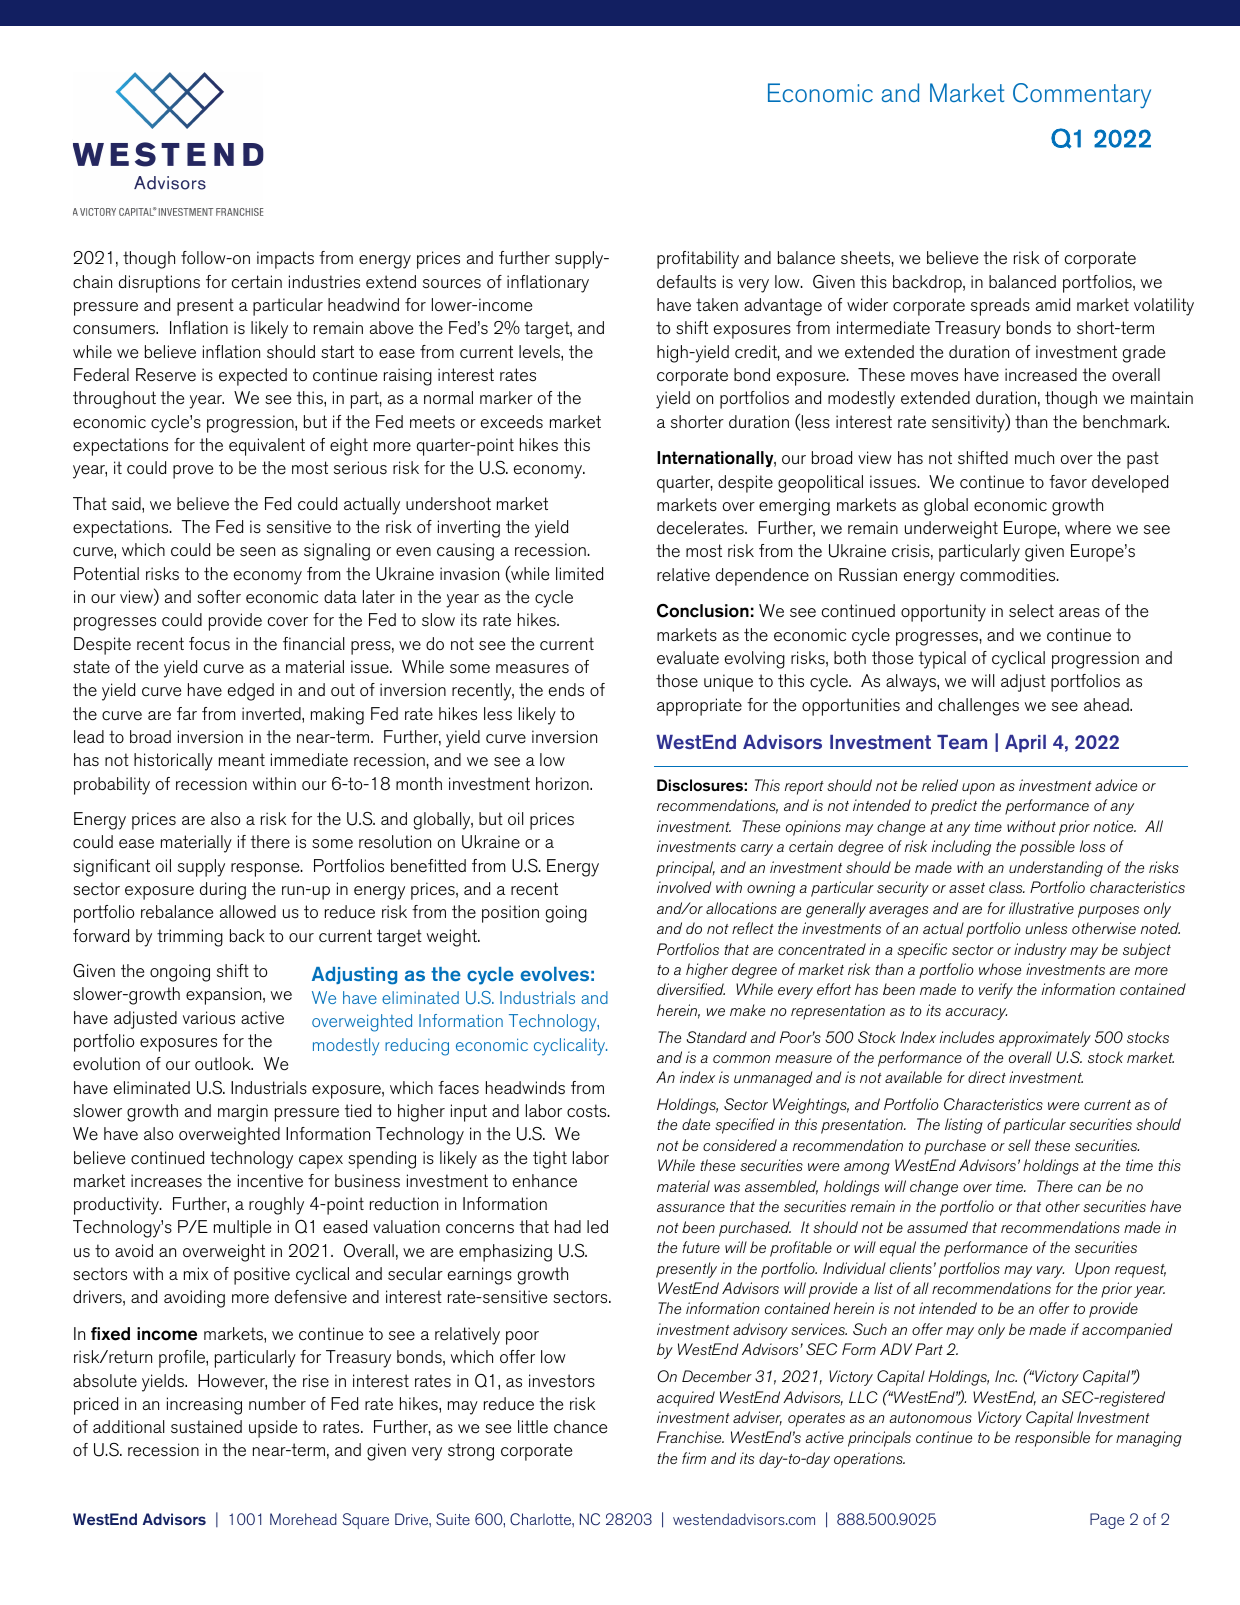 The height and width of the screenshot is (1605, 1240). What do you see at coordinates (1047, 848) in the screenshot?
I see `possible` at bounding box center [1047, 848].
